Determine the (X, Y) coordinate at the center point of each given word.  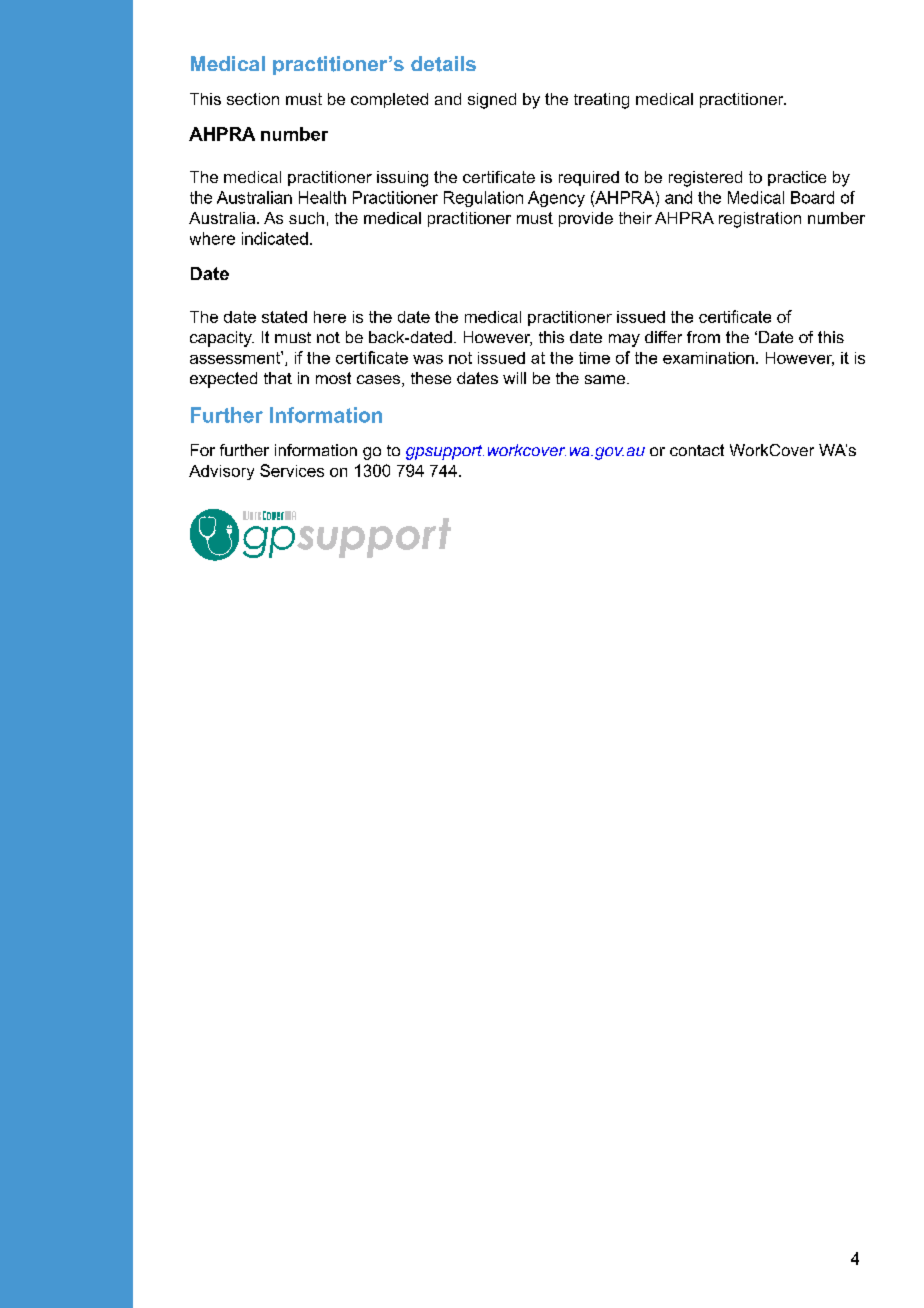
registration (760, 220)
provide (586, 219)
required (589, 178)
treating (601, 101)
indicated (275, 238)
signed (492, 101)
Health (322, 197)
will (514, 378)
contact (697, 450)
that (278, 378)
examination (708, 358)
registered (705, 179)
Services (292, 470)
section (253, 99)
